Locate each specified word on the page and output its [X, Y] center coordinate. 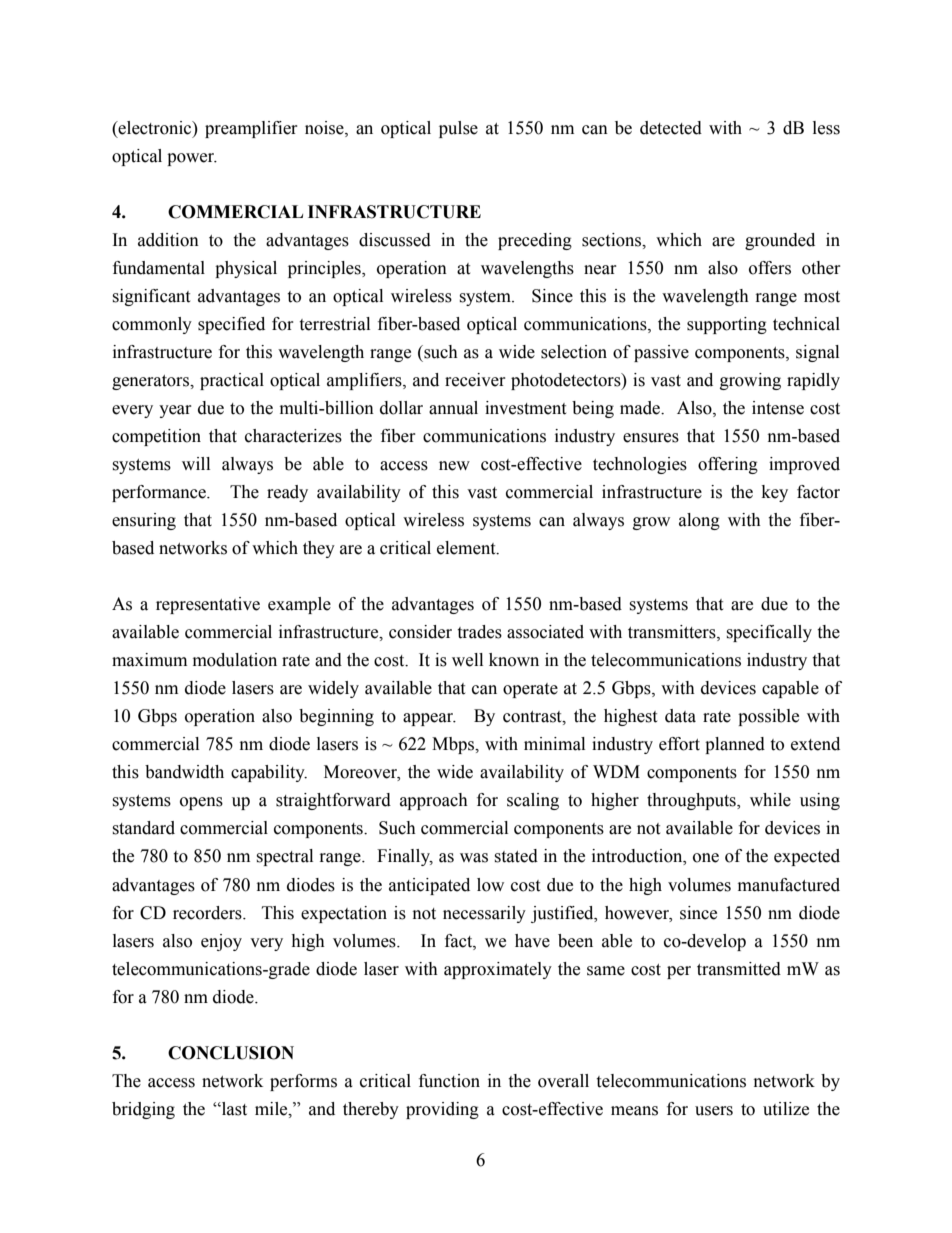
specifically [769, 633]
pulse [458, 129]
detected [671, 128]
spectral [284, 857]
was [474, 858]
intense [778, 408]
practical [232, 381]
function [449, 1081]
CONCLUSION [231, 1053]
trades [479, 632]
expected [807, 857]
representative [208, 605]
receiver [475, 380]
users [714, 1111]
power [192, 159]
